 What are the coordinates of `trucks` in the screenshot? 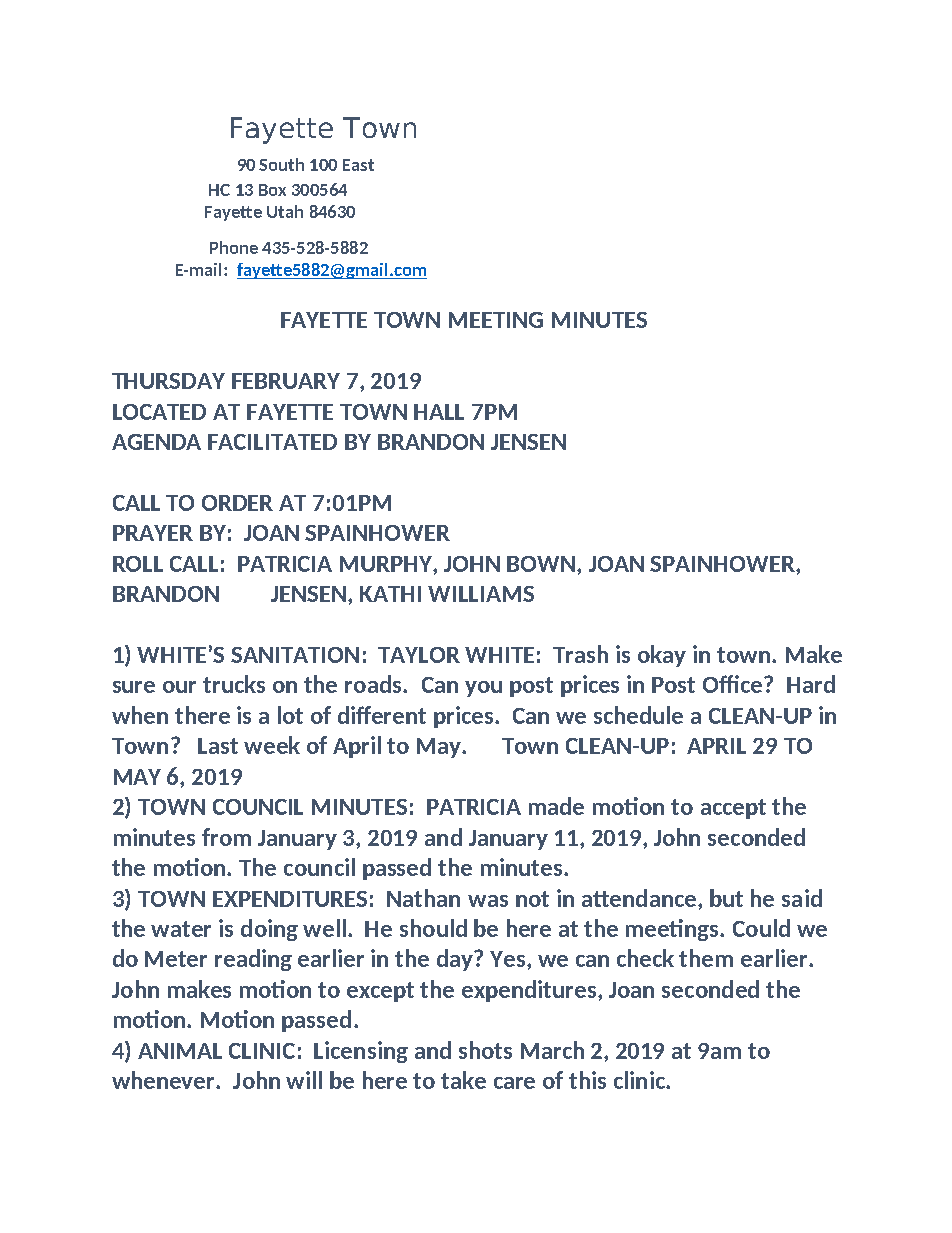 It's located at (234, 684).
